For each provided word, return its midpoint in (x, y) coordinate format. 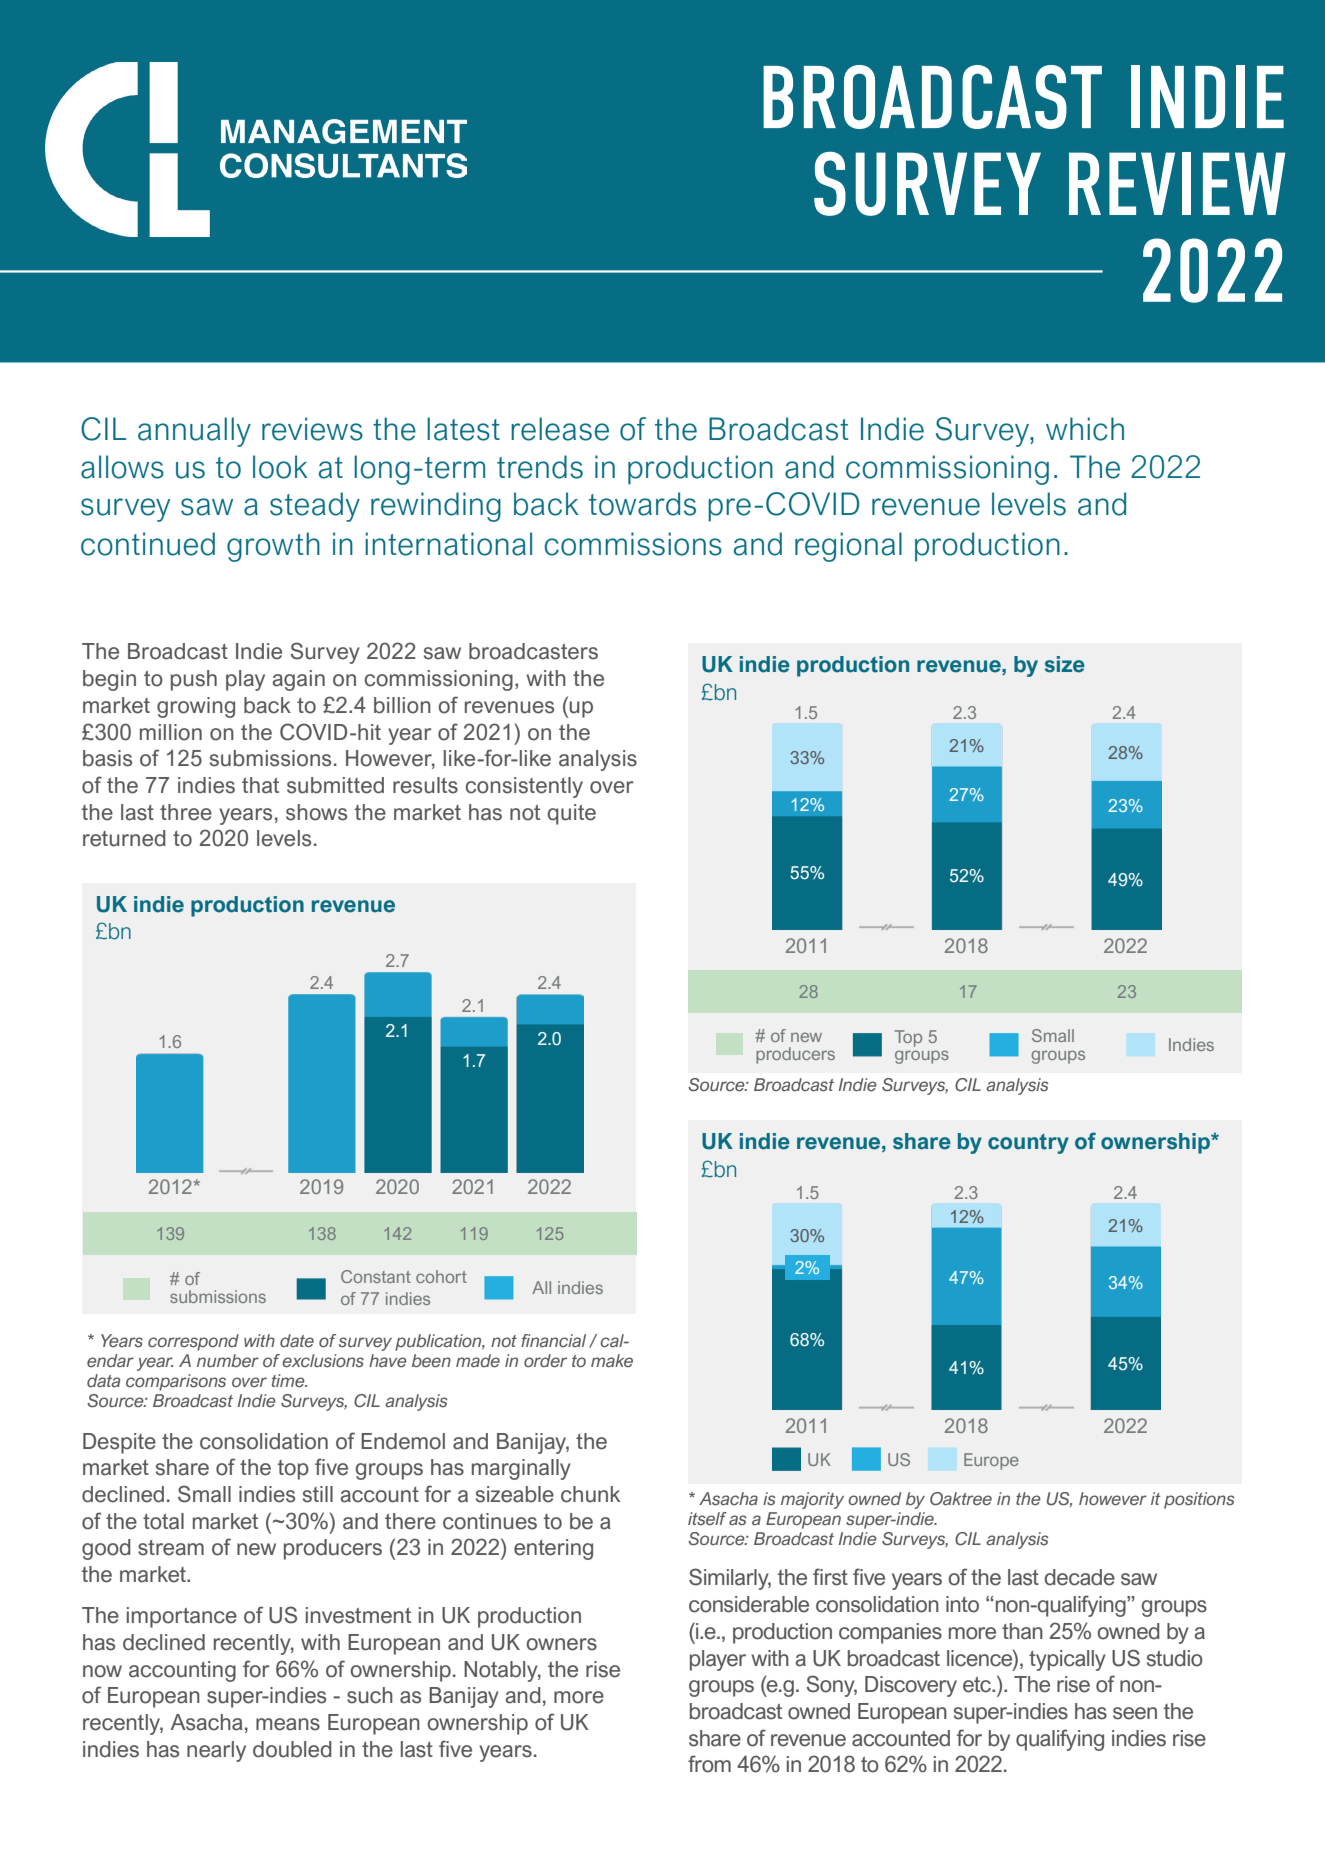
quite (571, 814)
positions (1199, 1500)
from (709, 1764)
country (1028, 1144)
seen (1135, 1713)
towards (642, 504)
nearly (216, 1751)
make (612, 1360)
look (280, 467)
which (1085, 429)
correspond (193, 1342)
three (186, 812)
